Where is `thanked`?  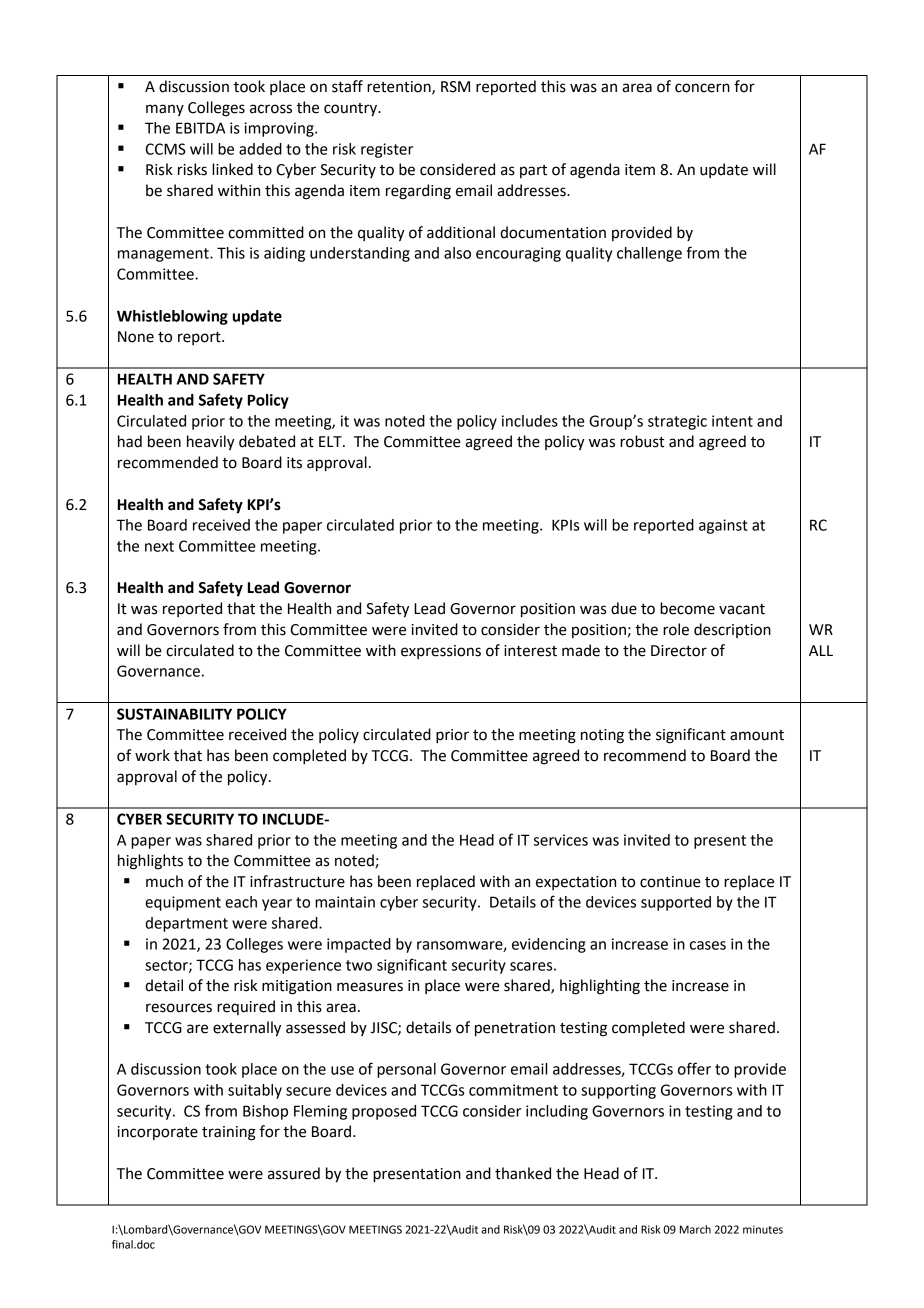
thanked is located at coordinates (523, 1173).
